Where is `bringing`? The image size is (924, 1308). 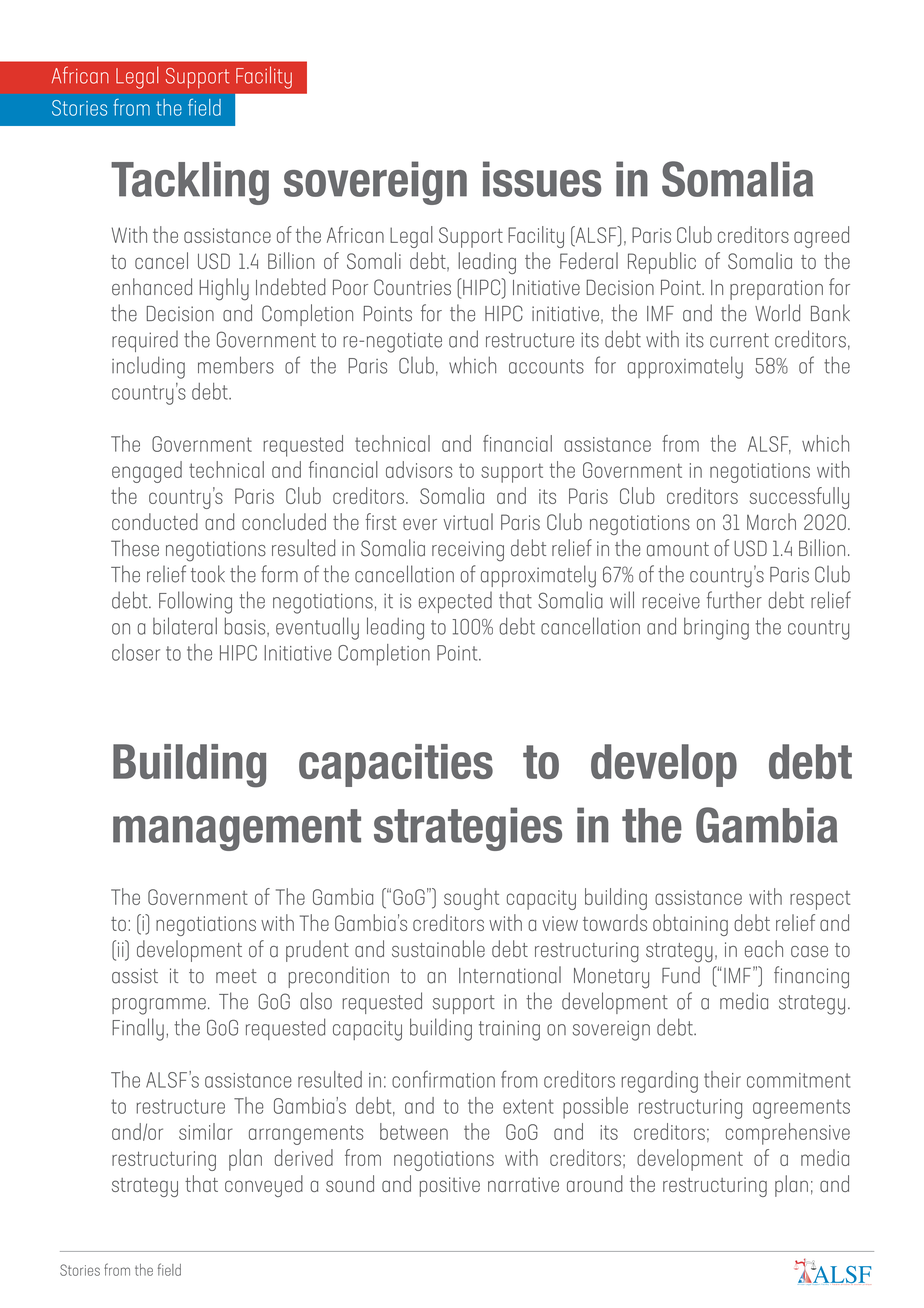 bringing is located at coordinates (716, 628).
